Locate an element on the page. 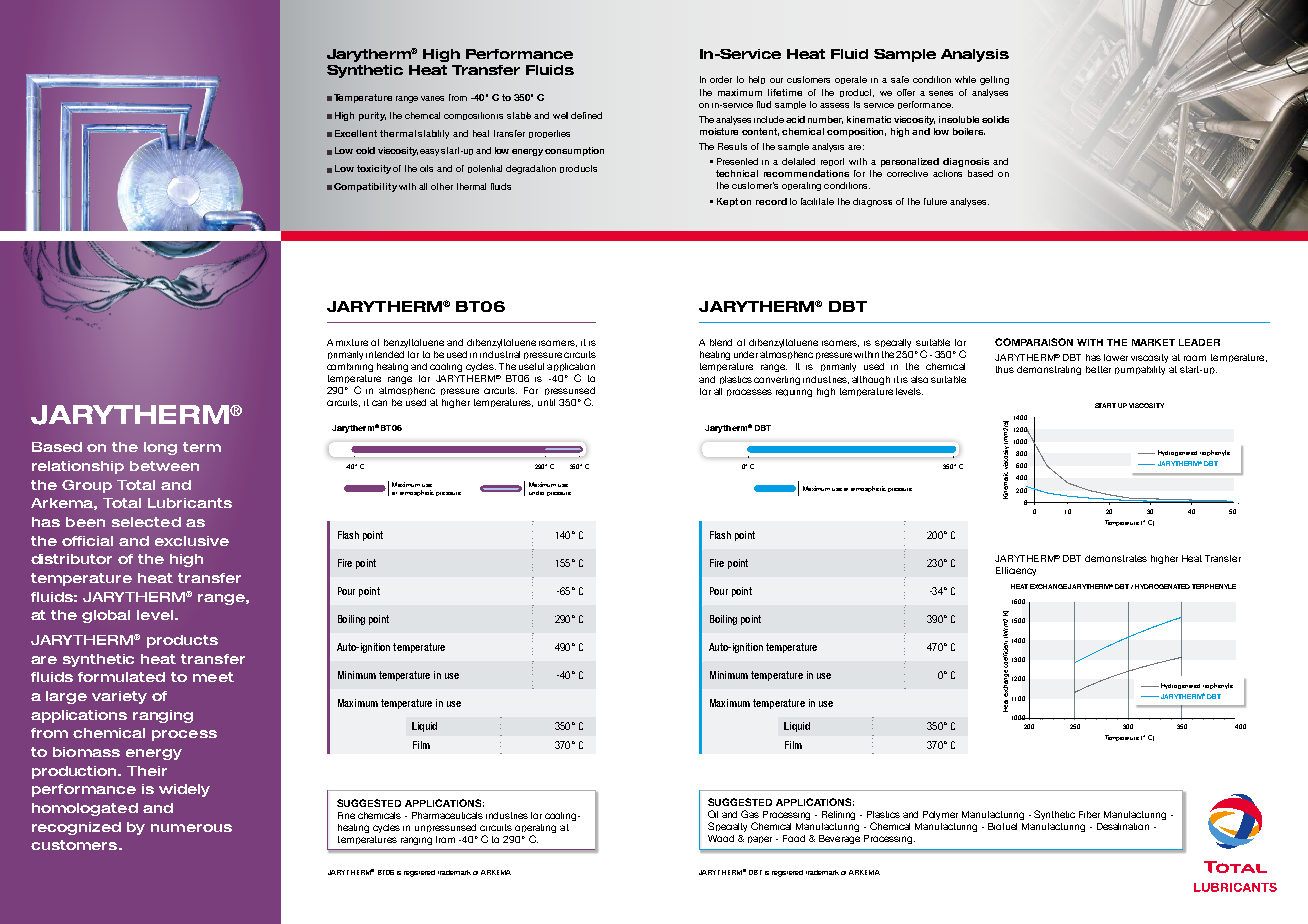 The image size is (1308, 924). demonstrating is located at coordinates (1049, 370).
